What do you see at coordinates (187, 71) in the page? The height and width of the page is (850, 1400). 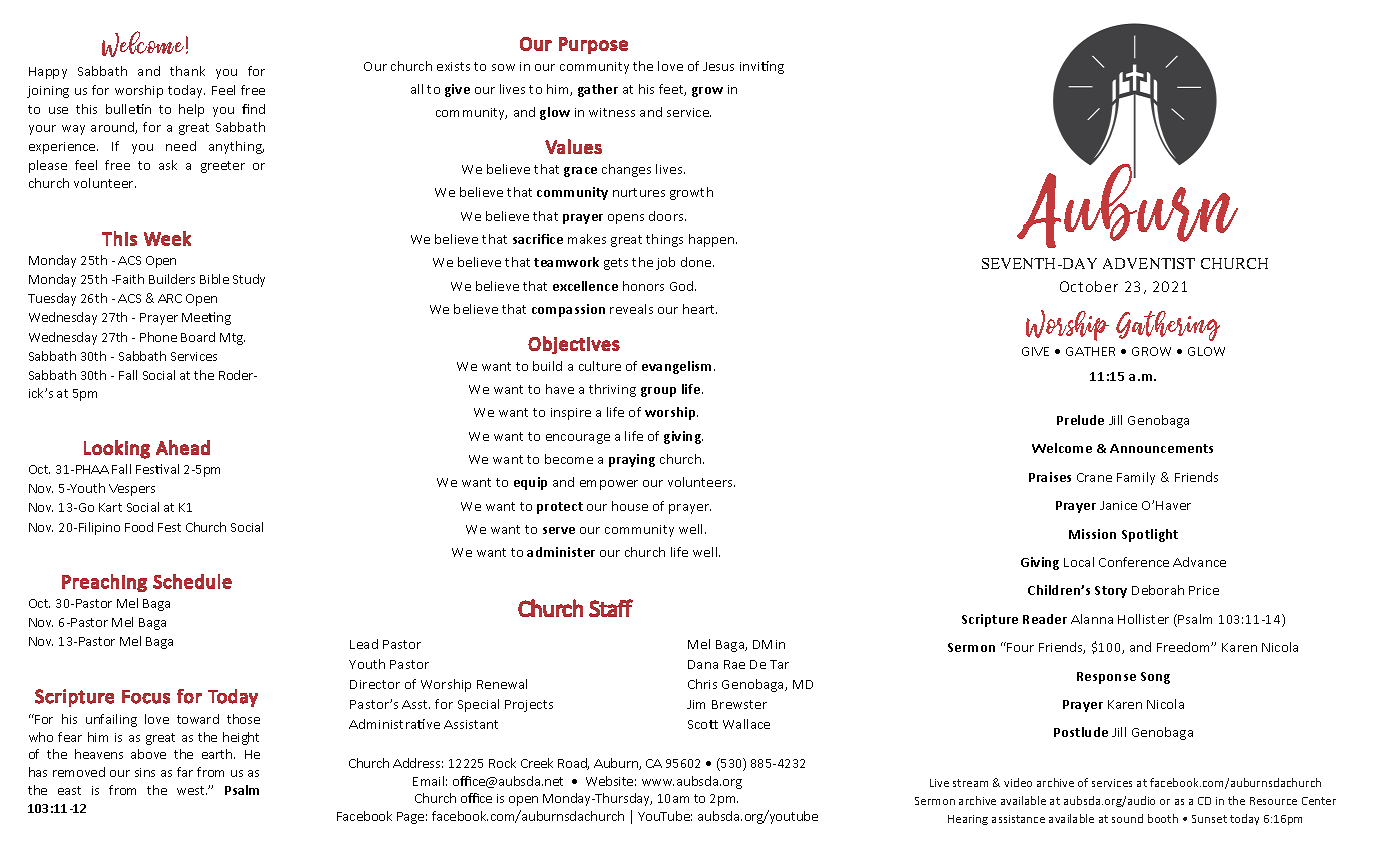 I see `thank` at bounding box center [187, 71].
